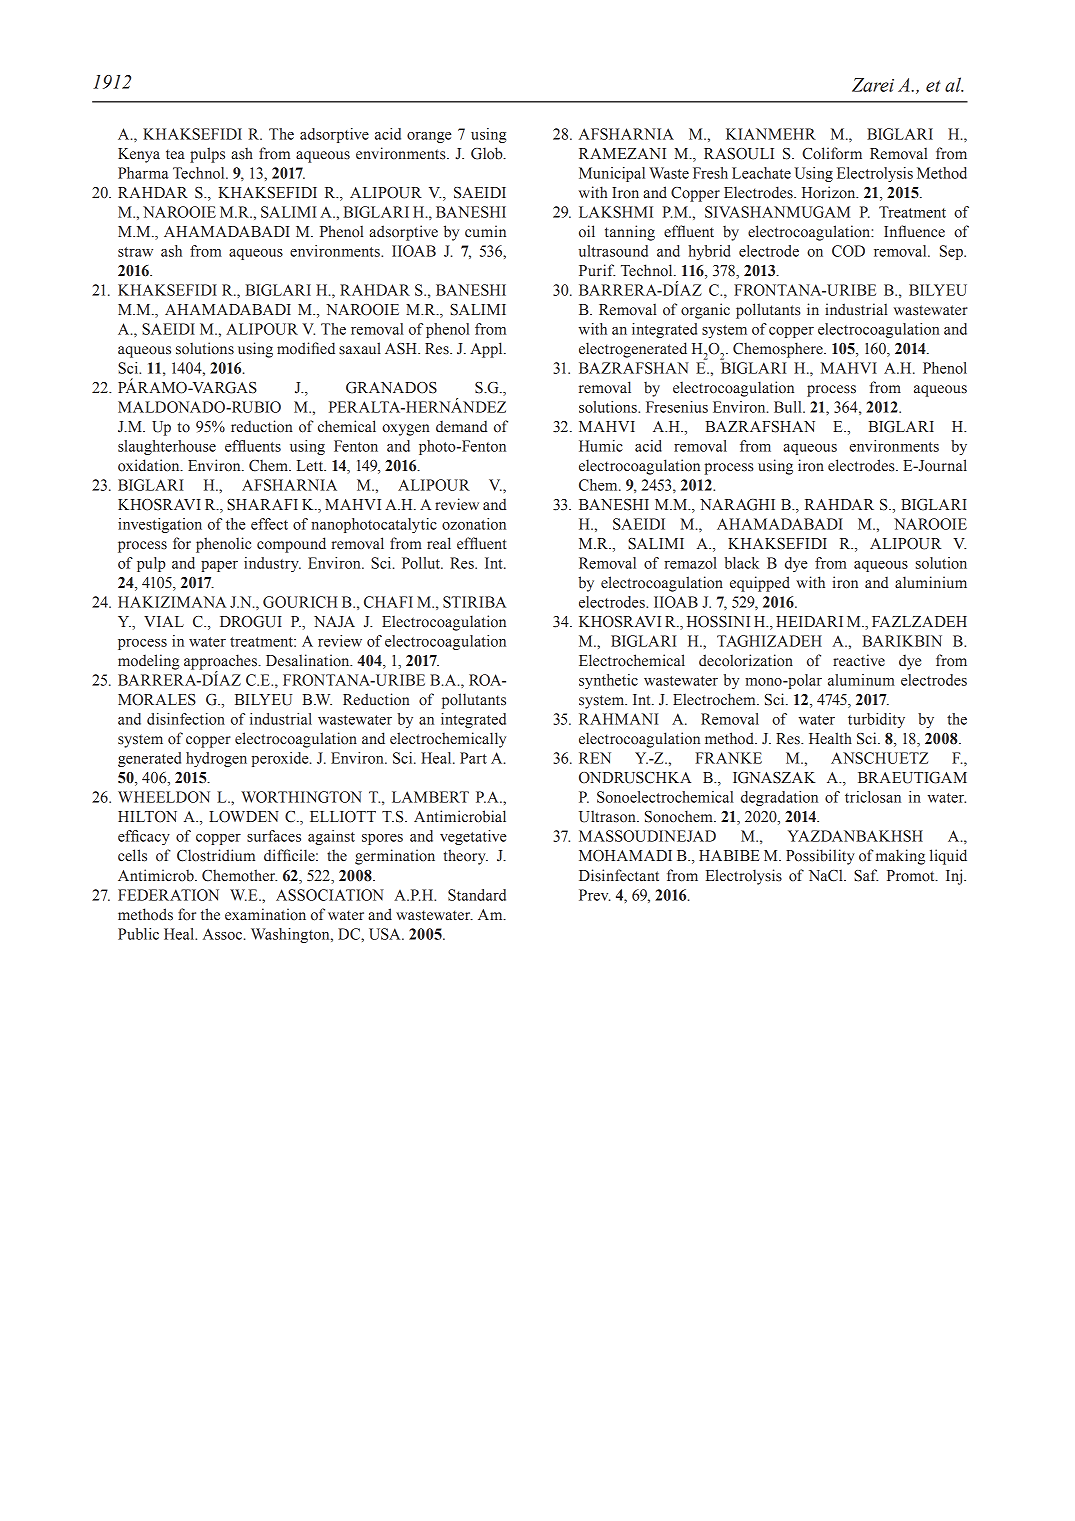 Image resolution: width=1075 pixels, height=1521 pixels. I want to click on Saf, so click(866, 875).
